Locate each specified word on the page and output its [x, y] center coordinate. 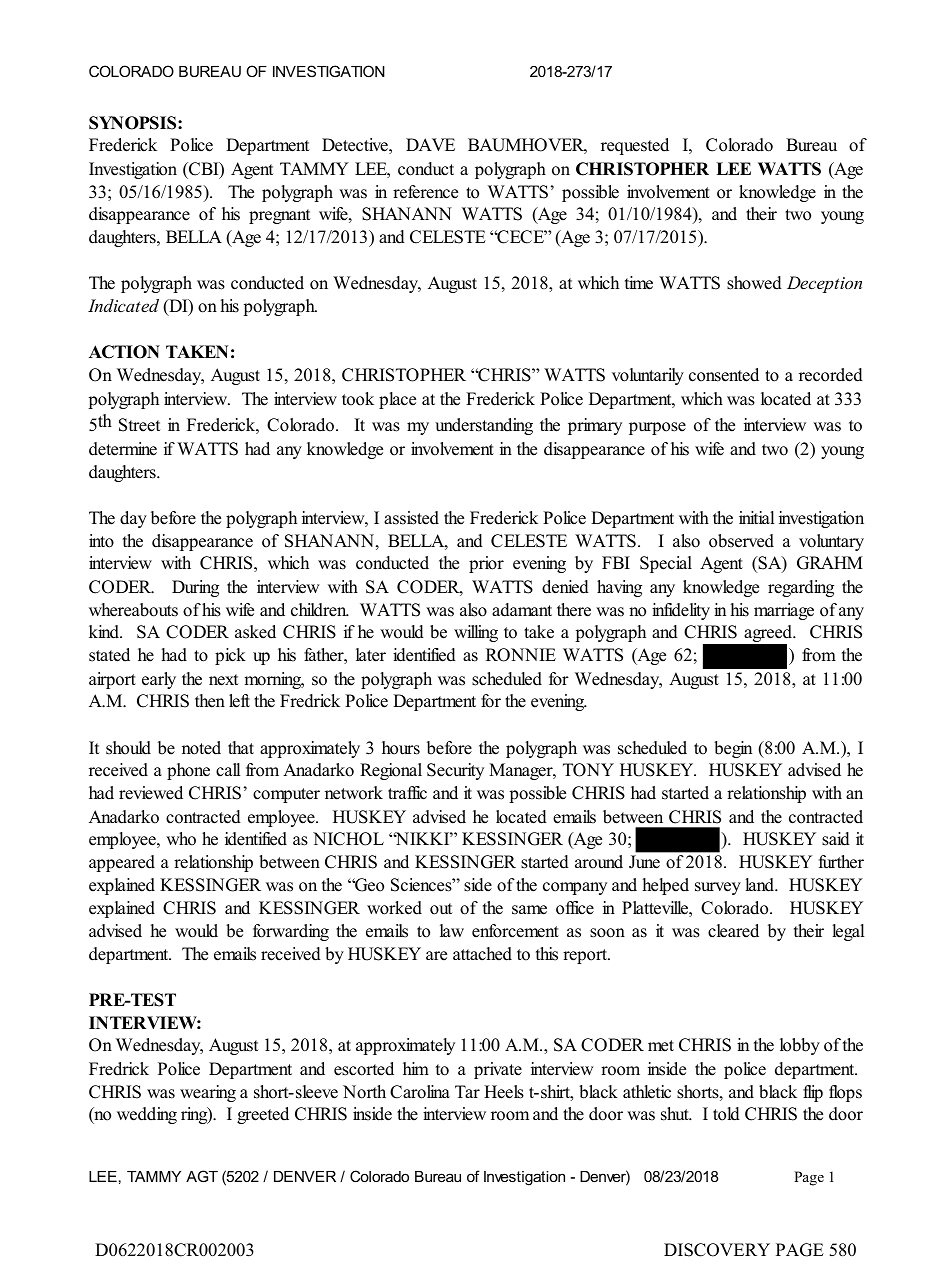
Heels [504, 1092]
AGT [202, 1176]
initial [757, 517]
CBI [204, 170]
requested [635, 146]
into [101, 541]
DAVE [430, 144]
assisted [411, 518]
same [529, 910]
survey [718, 888]
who [181, 839]
